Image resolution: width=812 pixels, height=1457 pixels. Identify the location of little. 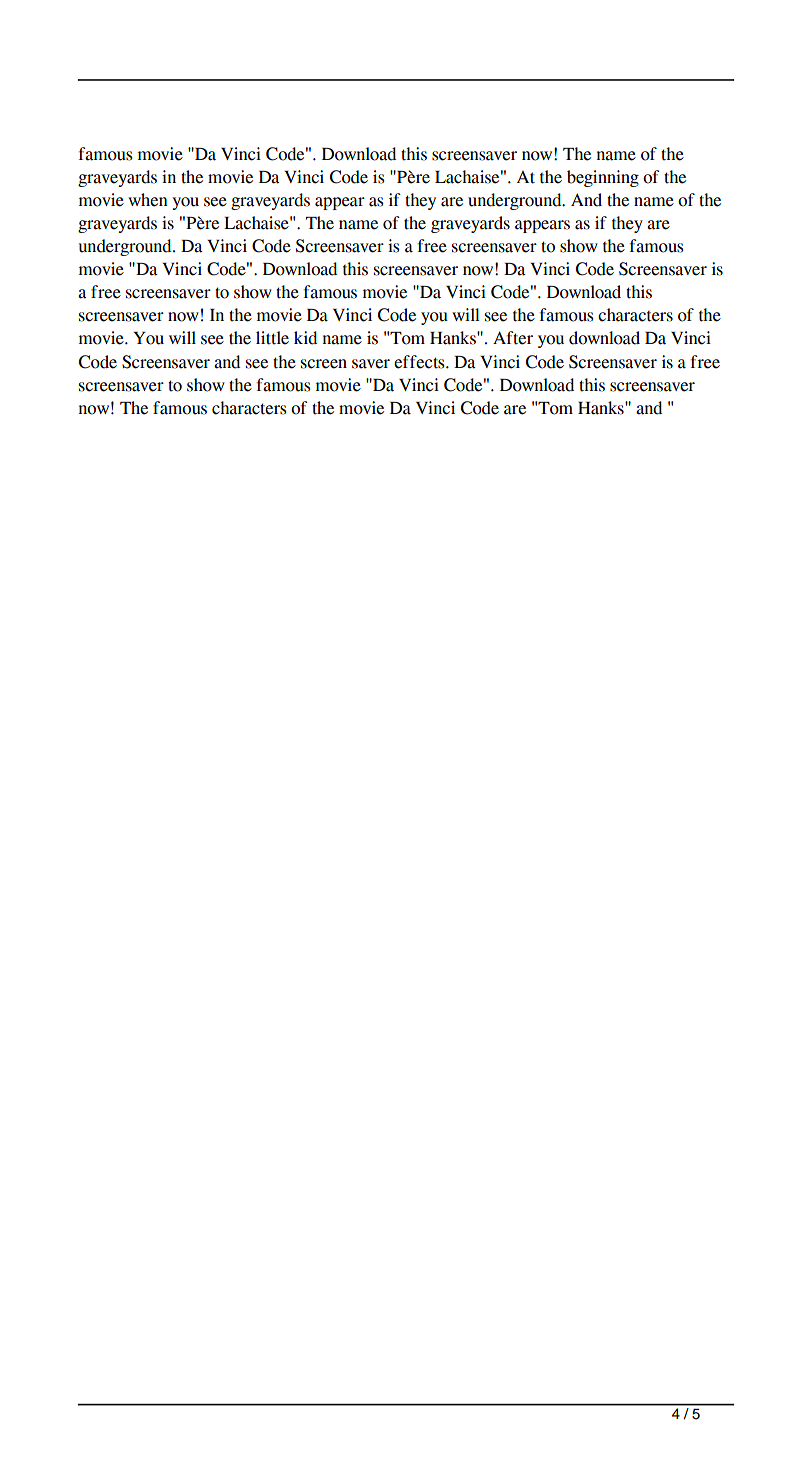
(272, 338).
